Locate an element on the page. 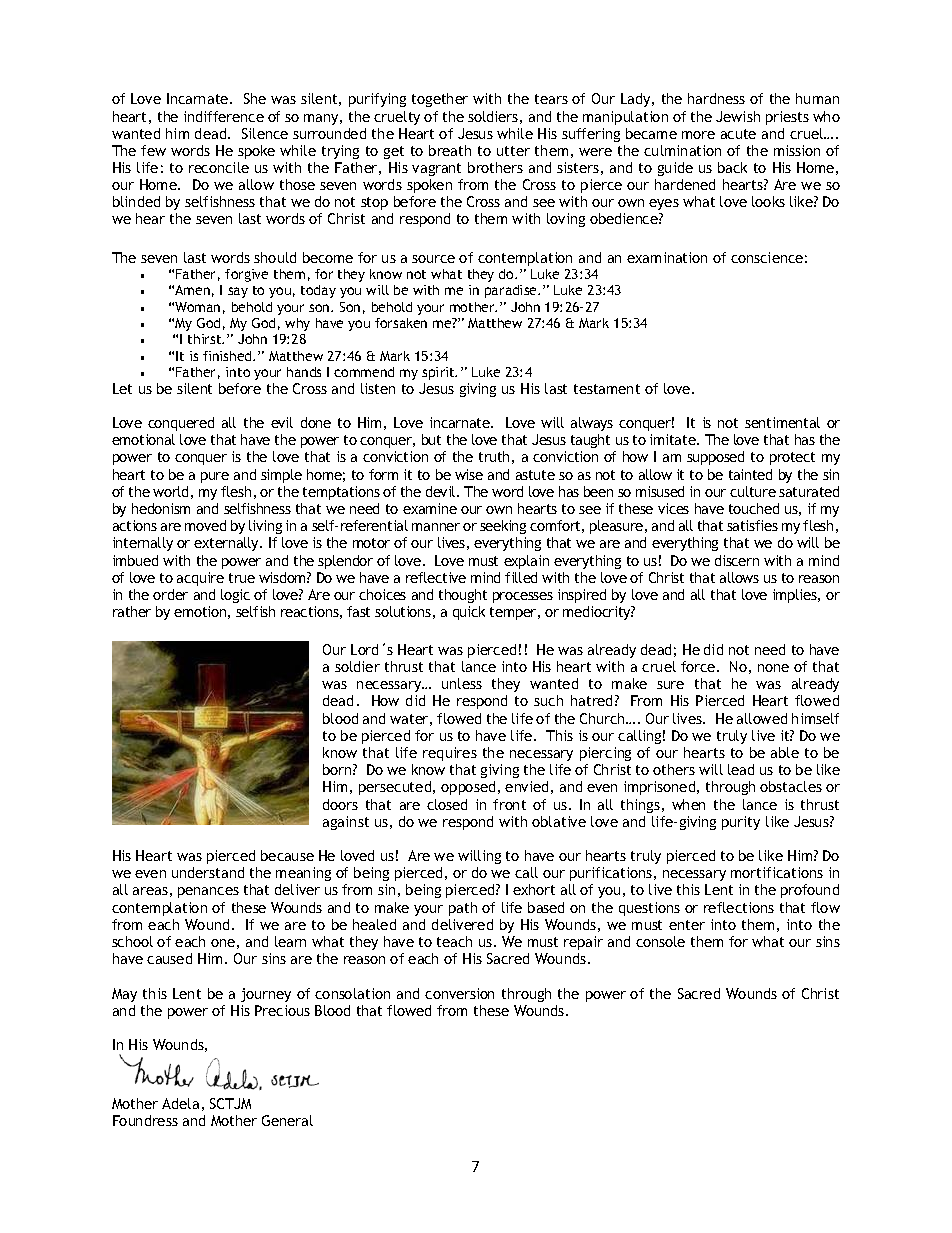 This document has height=1233, width=952. quick is located at coordinates (469, 613).
